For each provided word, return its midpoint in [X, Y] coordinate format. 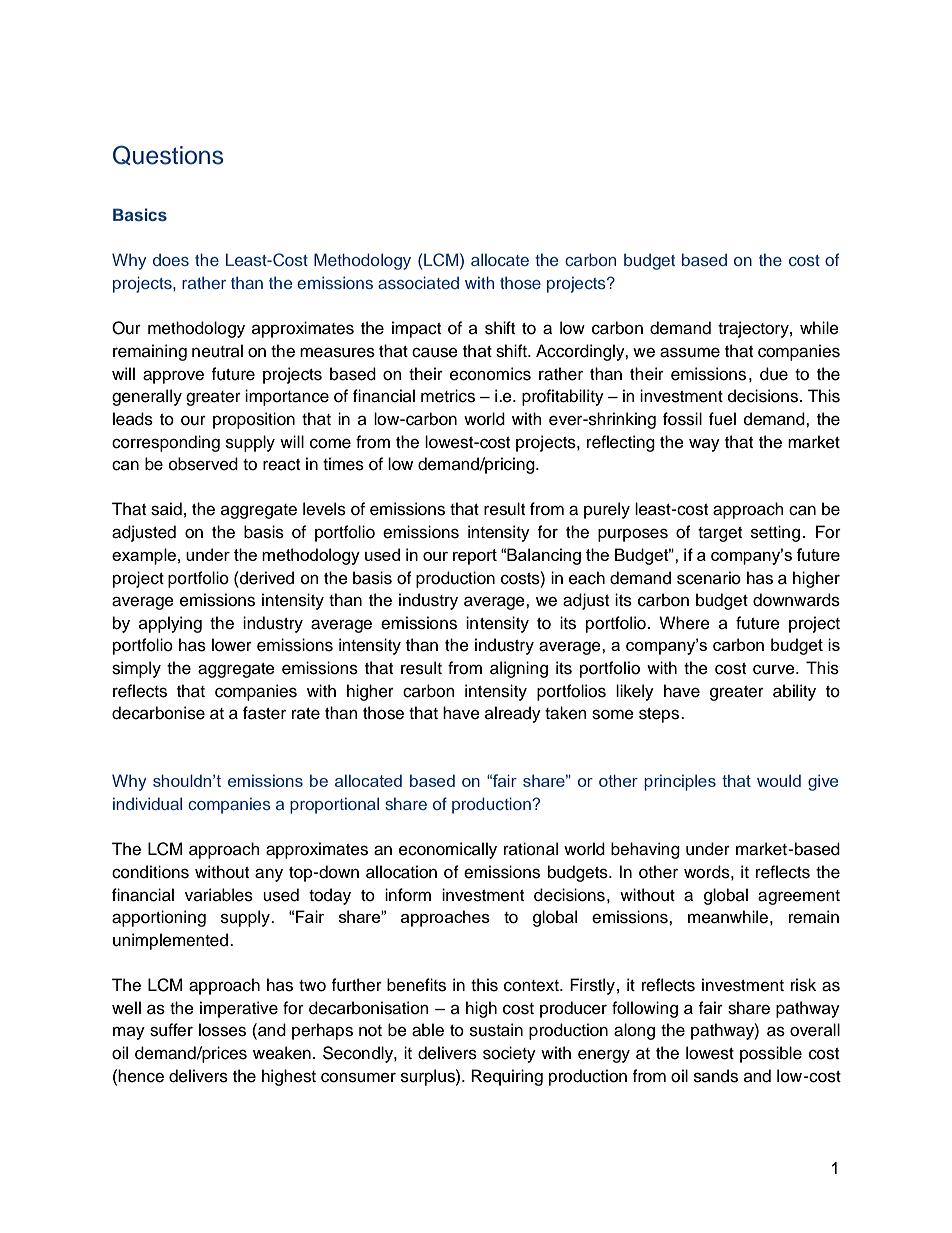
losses [222, 1030]
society [509, 1054]
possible [771, 1054]
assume [690, 352]
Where [684, 623]
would [779, 780]
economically [448, 850]
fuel [722, 419]
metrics [448, 396]
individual [147, 803]
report [475, 557]
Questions [168, 155]
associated [418, 282]
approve [173, 377]
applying [170, 624]
